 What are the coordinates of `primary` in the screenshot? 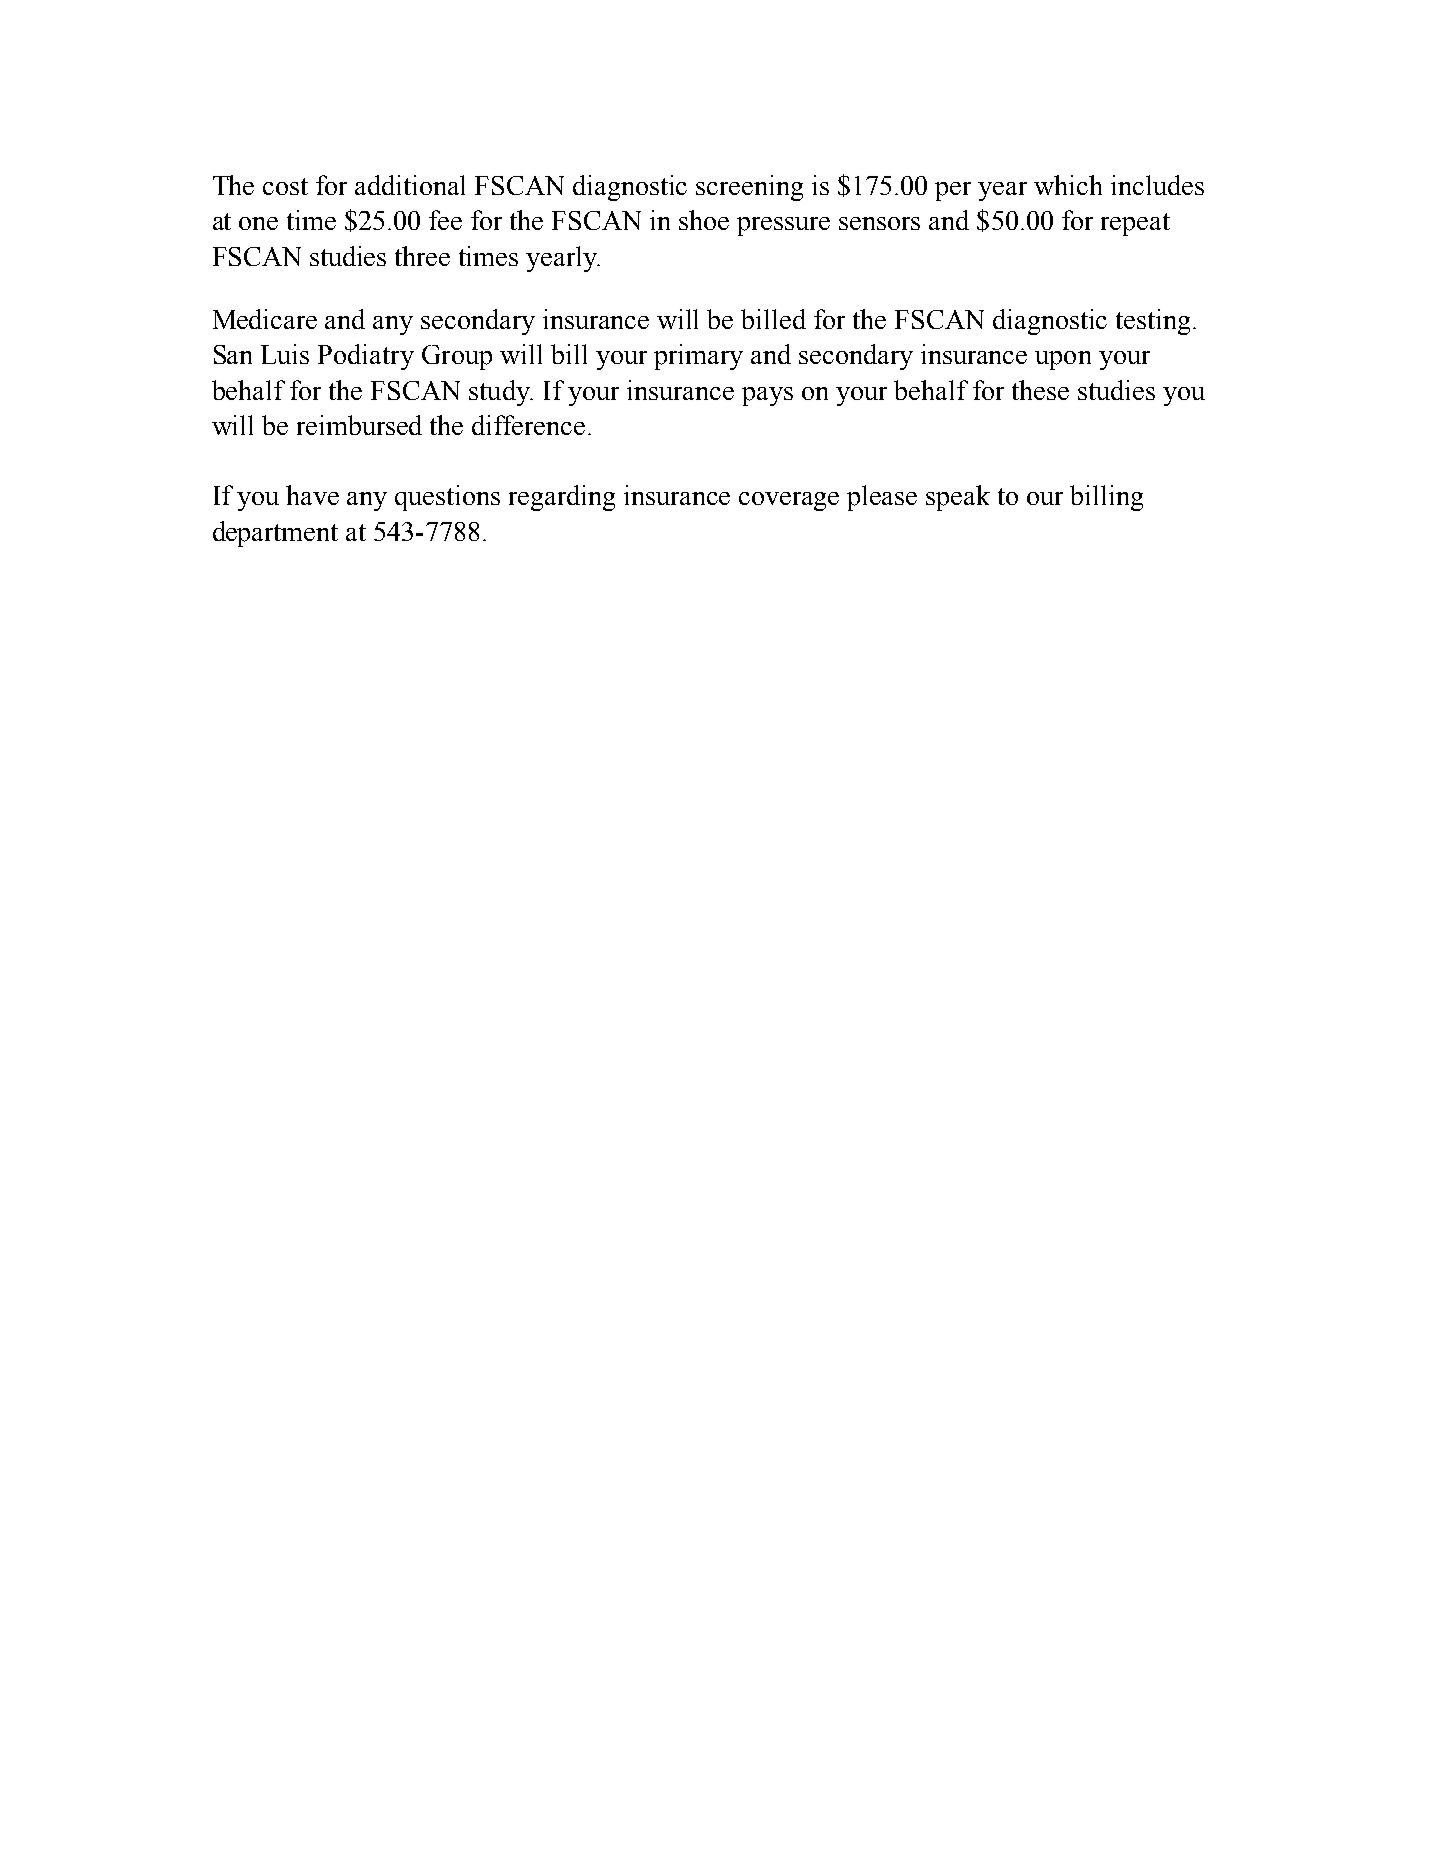 It's located at (698, 357).
